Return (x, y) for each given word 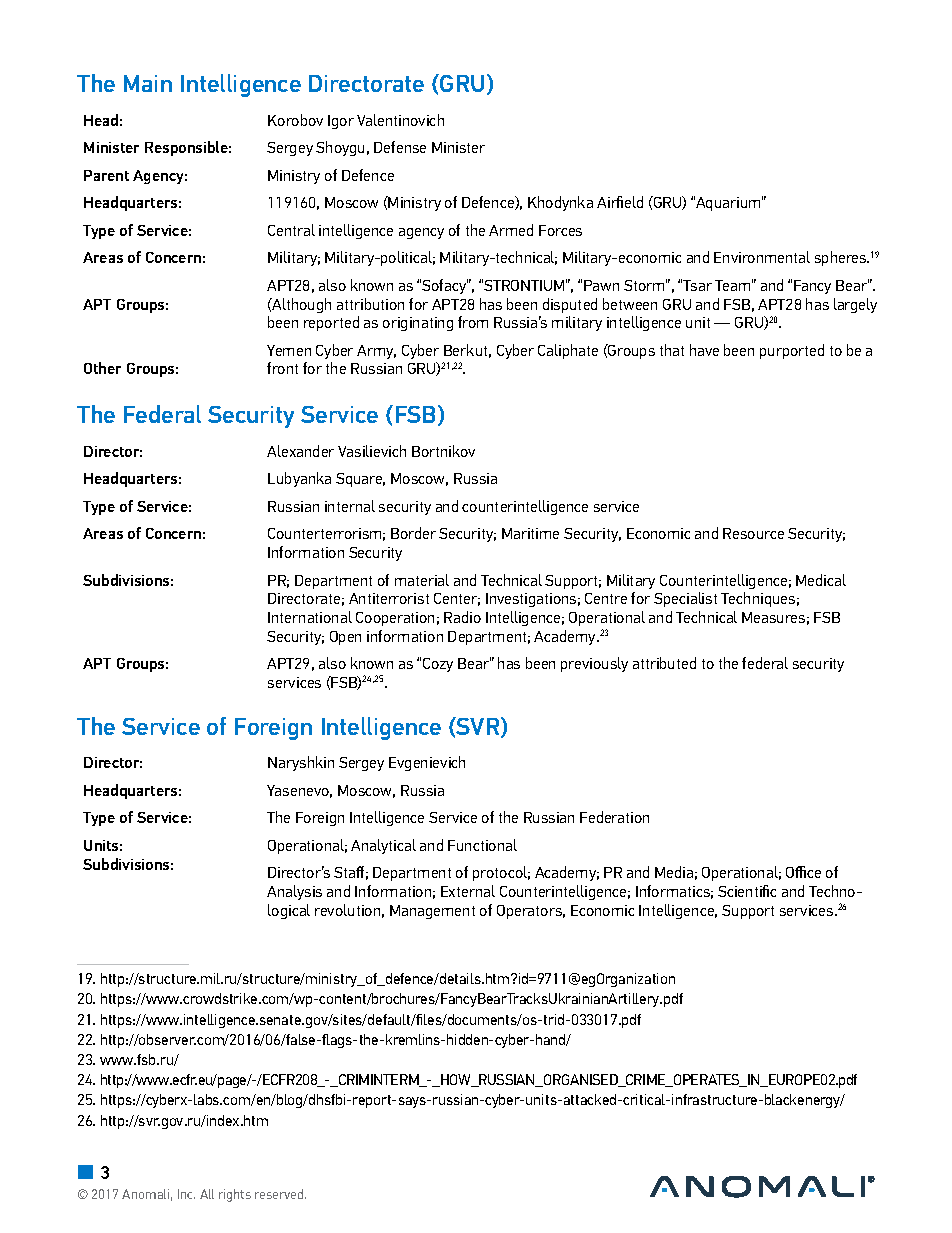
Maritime (530, 533)
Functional (482, 845)
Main (148, 83)
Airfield (620, 202)
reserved (280, 1194)
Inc (186, 1194)
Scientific (747, 891)
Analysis (294, 892)
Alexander (300, 451)
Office (803, 872)
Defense (400, 147)
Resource (753, 533)
